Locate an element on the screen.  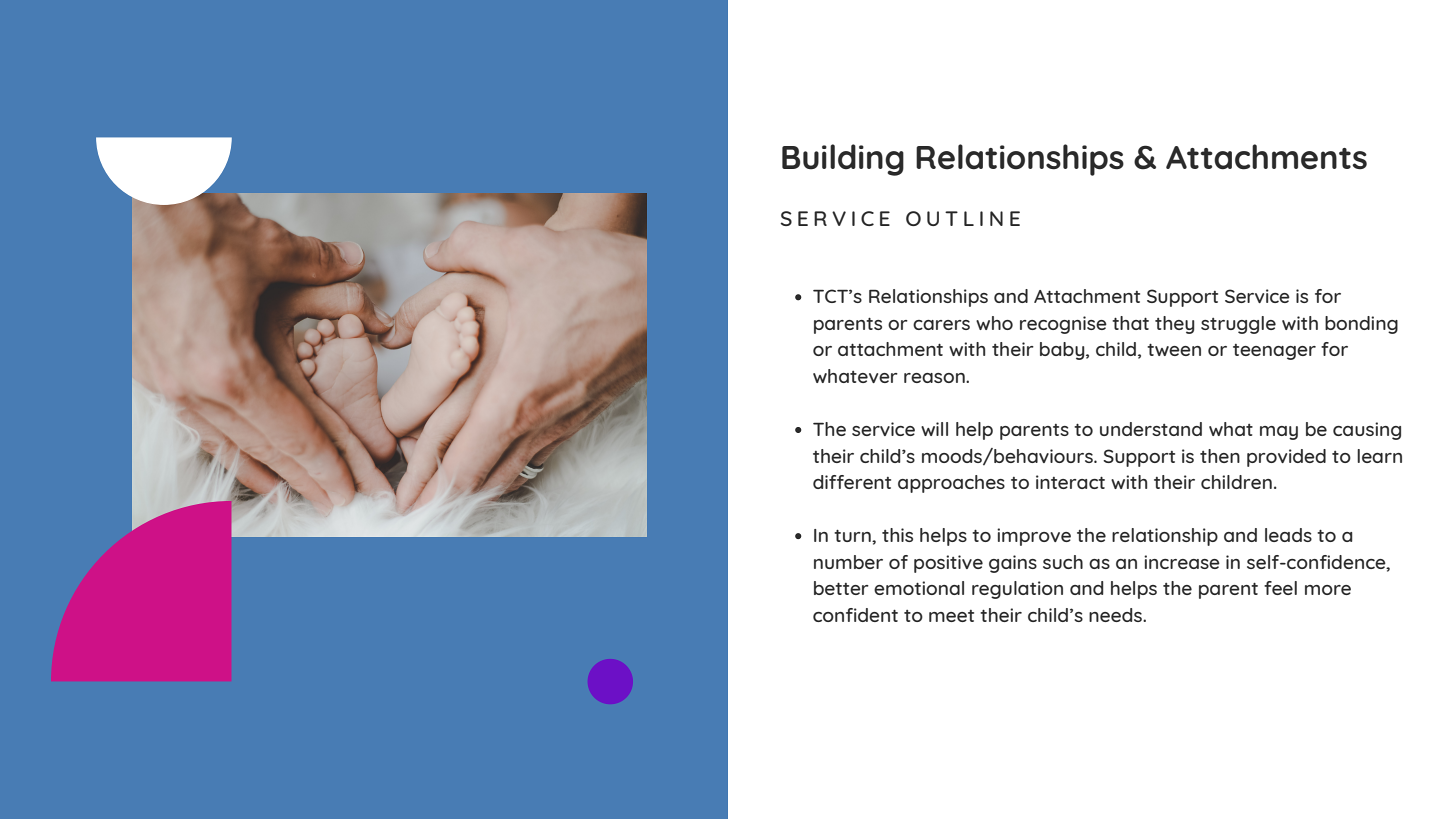
needs is located at coordinates (1116, 615).
